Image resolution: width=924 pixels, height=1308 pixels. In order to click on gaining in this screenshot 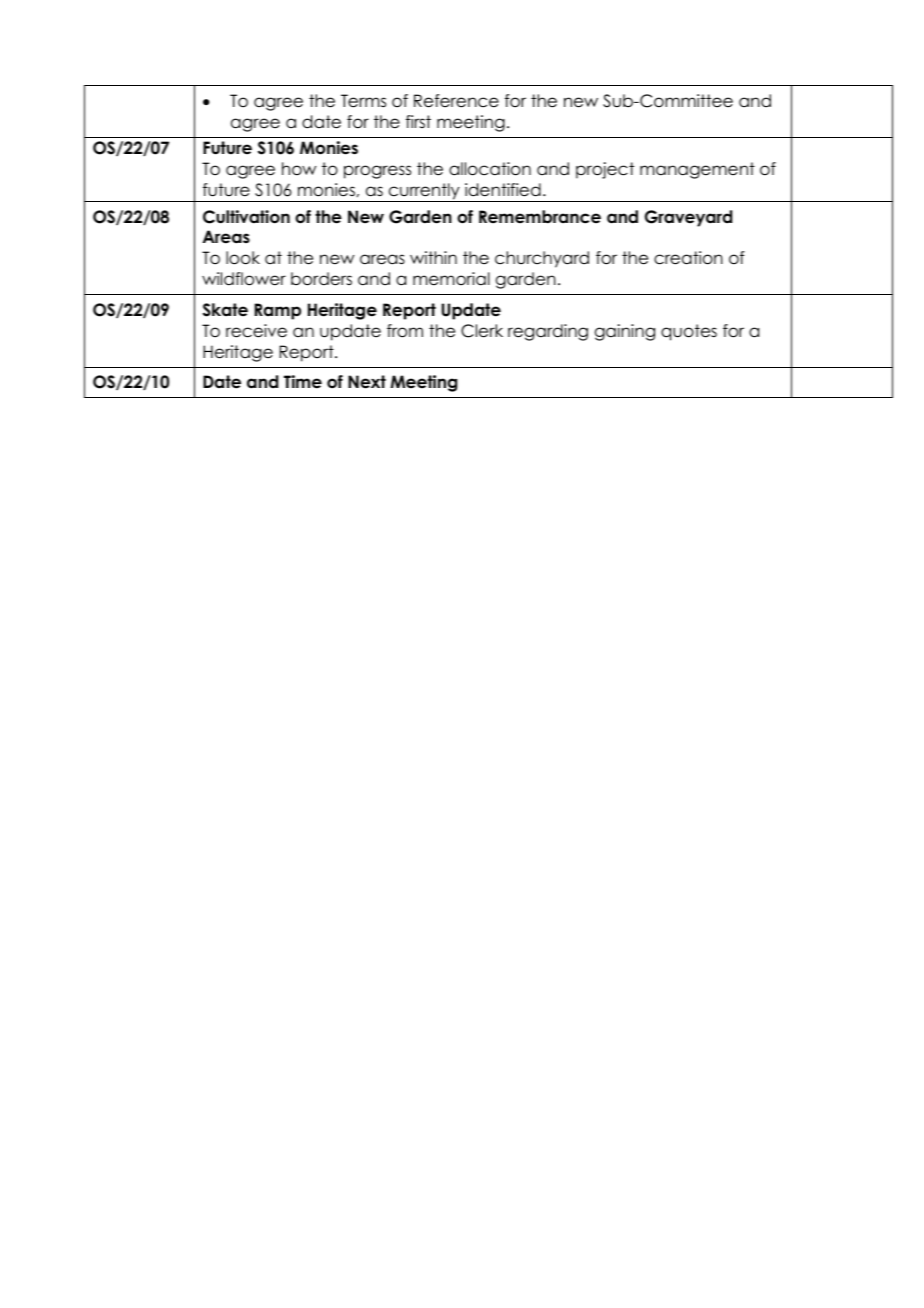, I will do `click(625, 332)`.
